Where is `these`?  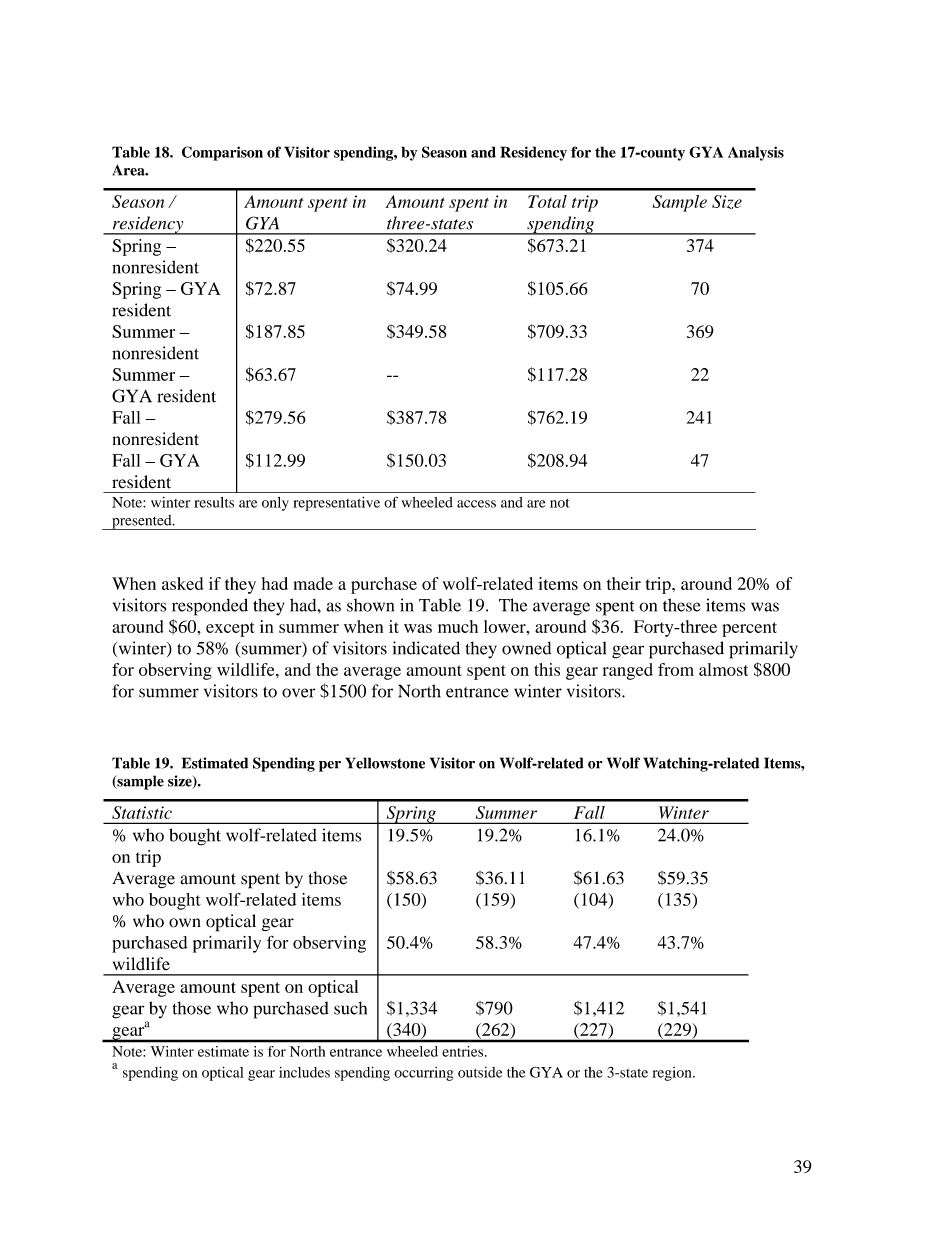
these is located at coordinates (682, 605).
